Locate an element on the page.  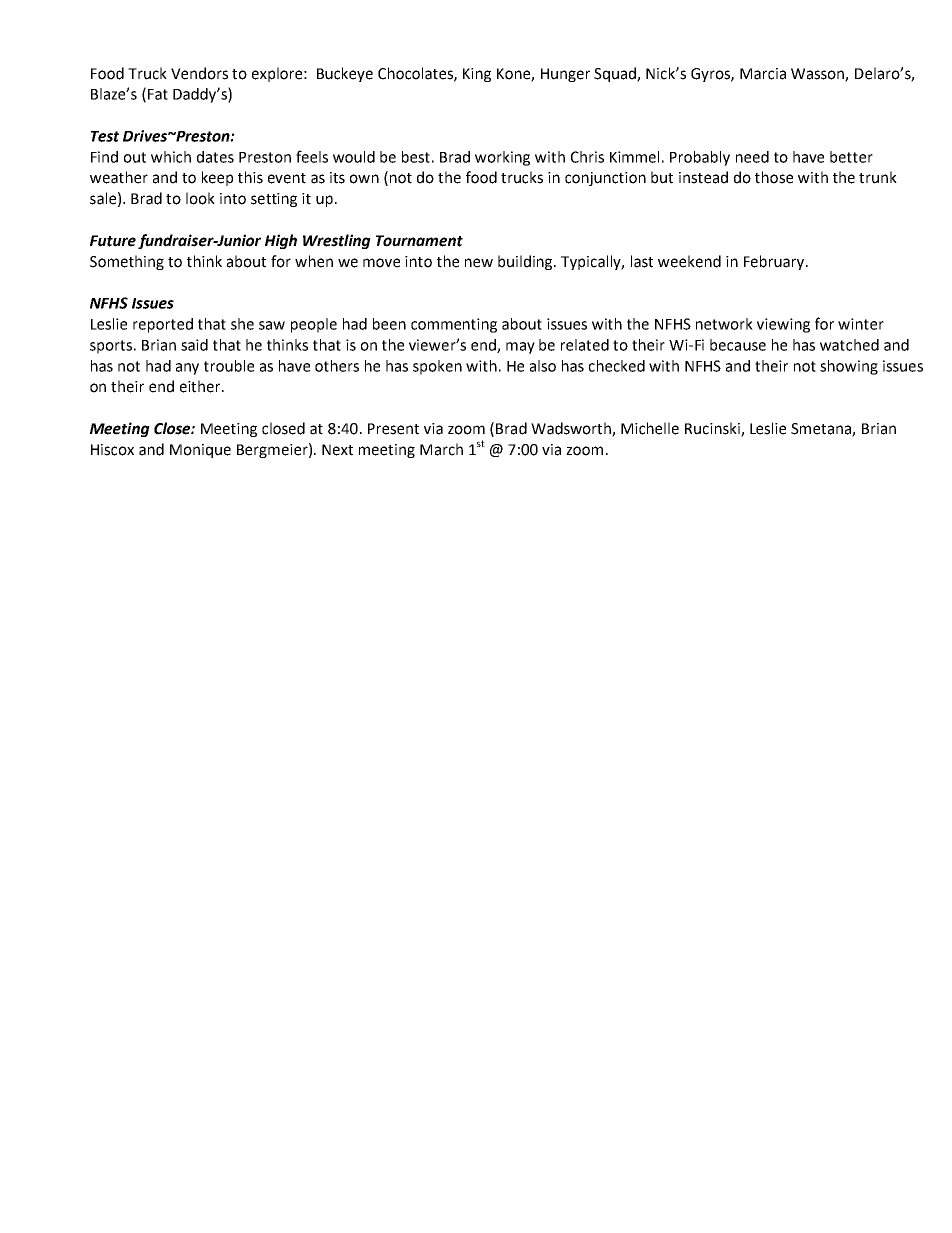
she is located at coordinates (242, 324).
